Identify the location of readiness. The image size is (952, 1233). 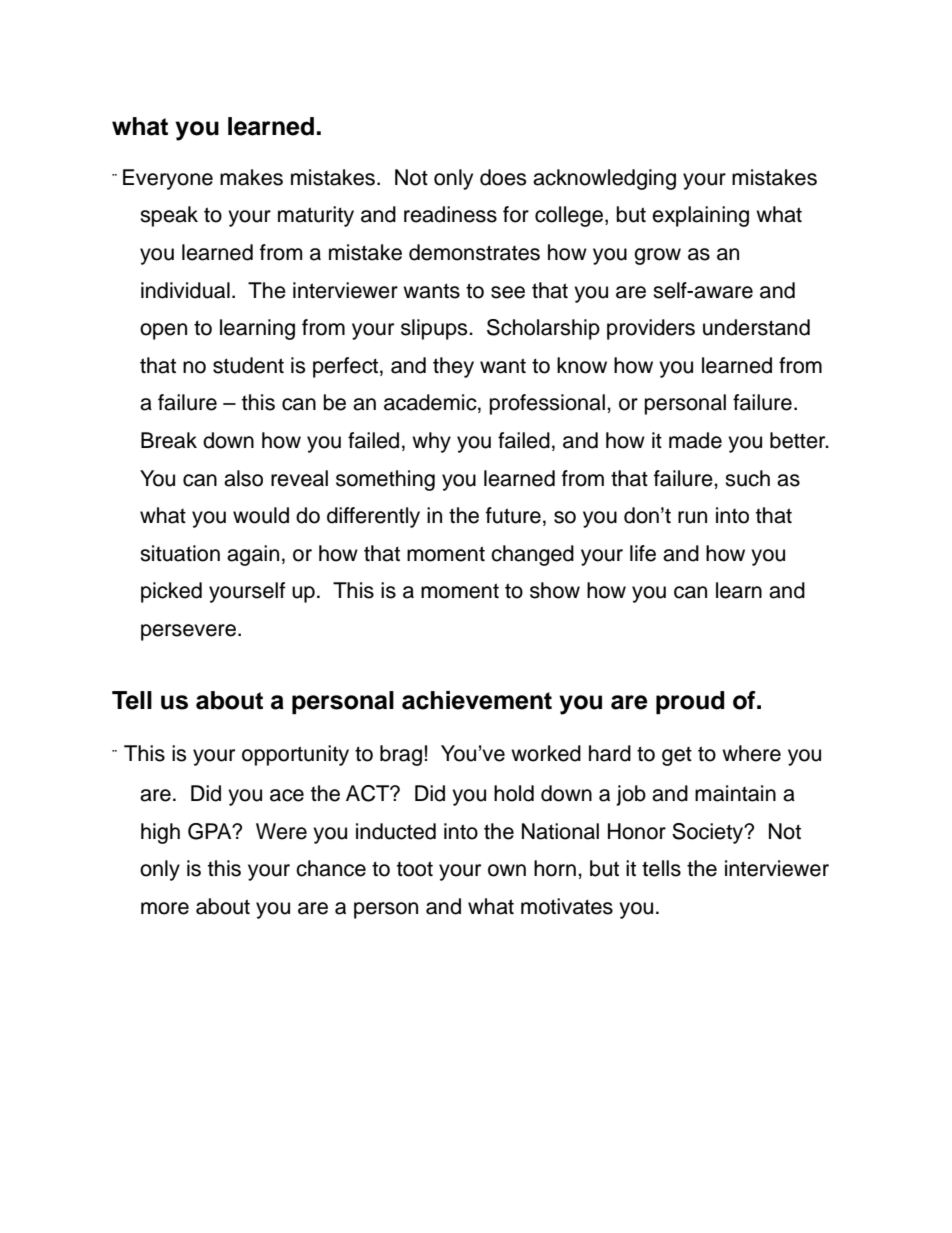
(450, 214).
